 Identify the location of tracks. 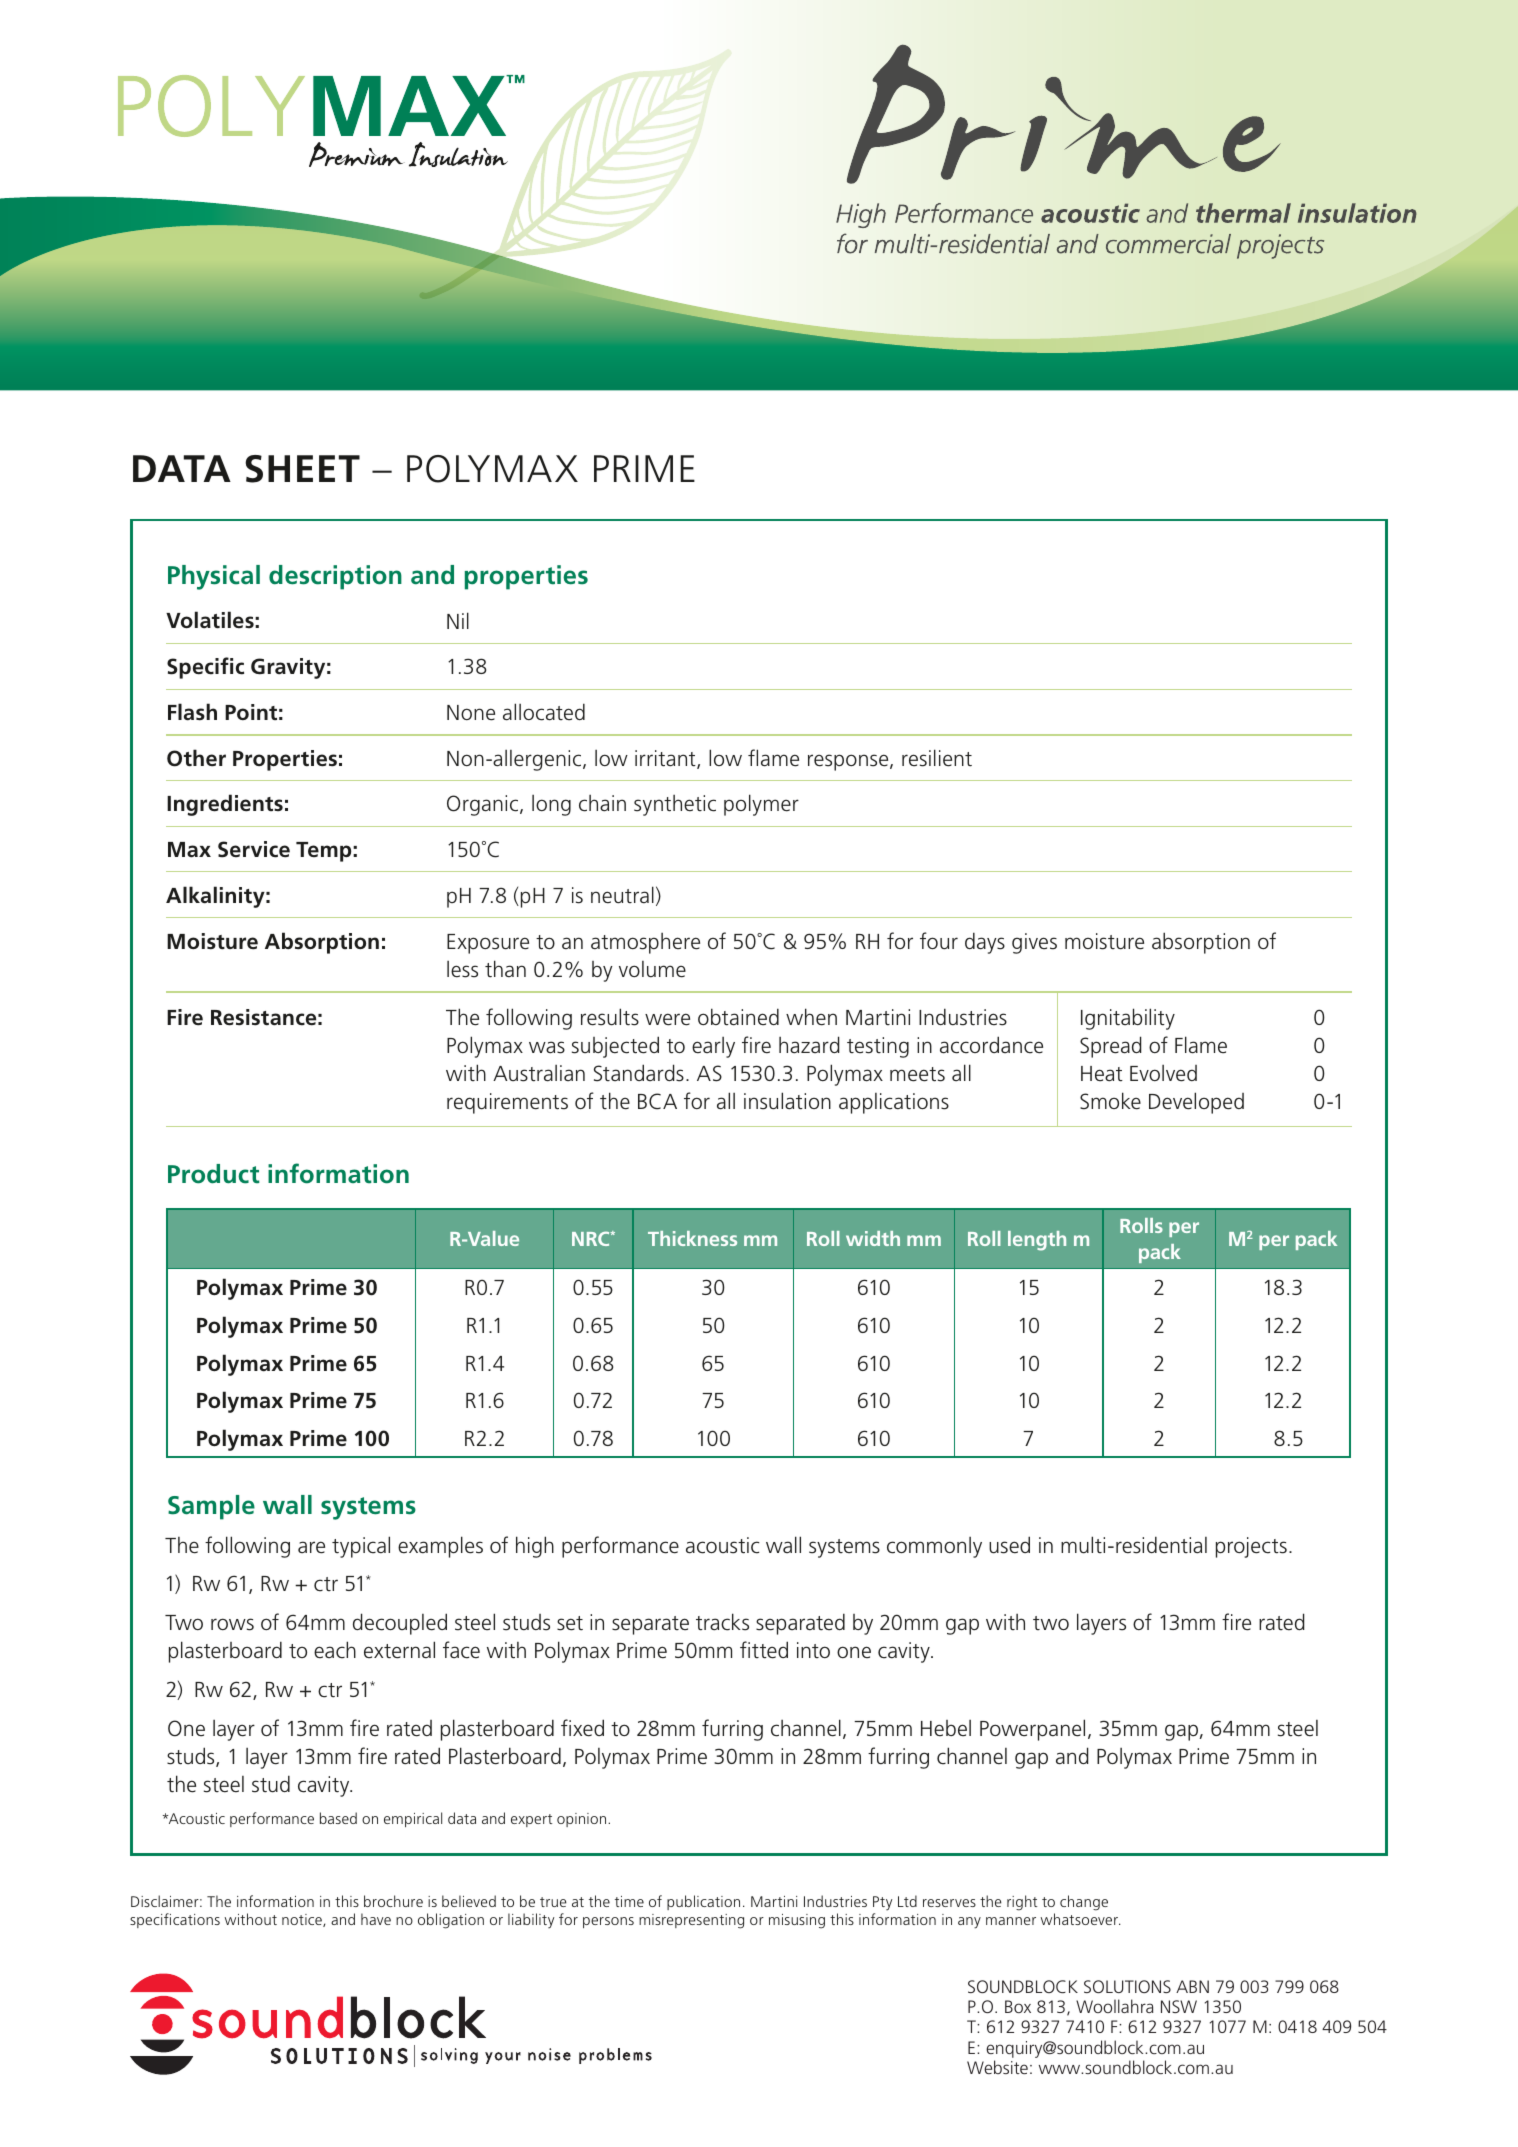
(722, 1622).
